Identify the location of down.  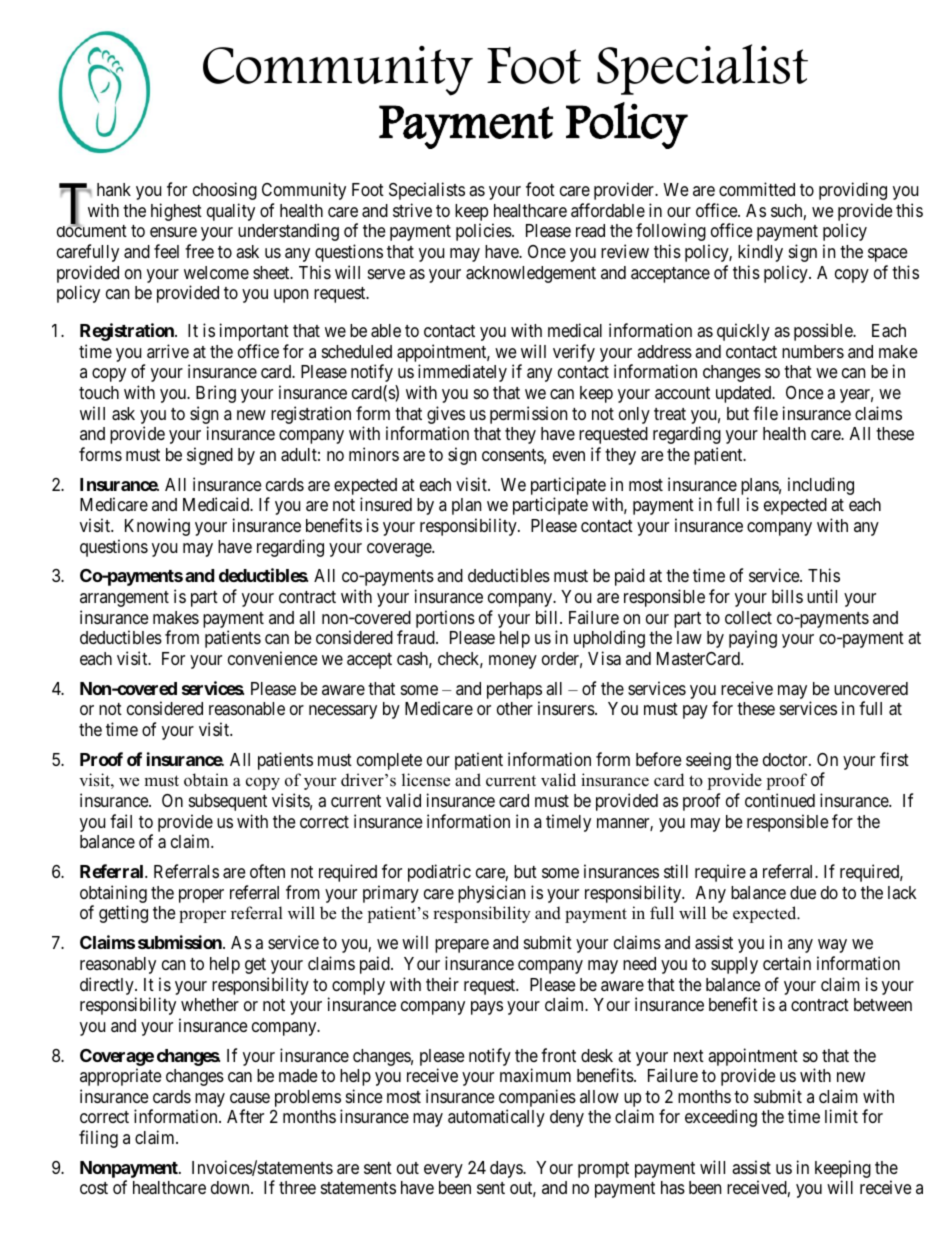
(231, 1187).
